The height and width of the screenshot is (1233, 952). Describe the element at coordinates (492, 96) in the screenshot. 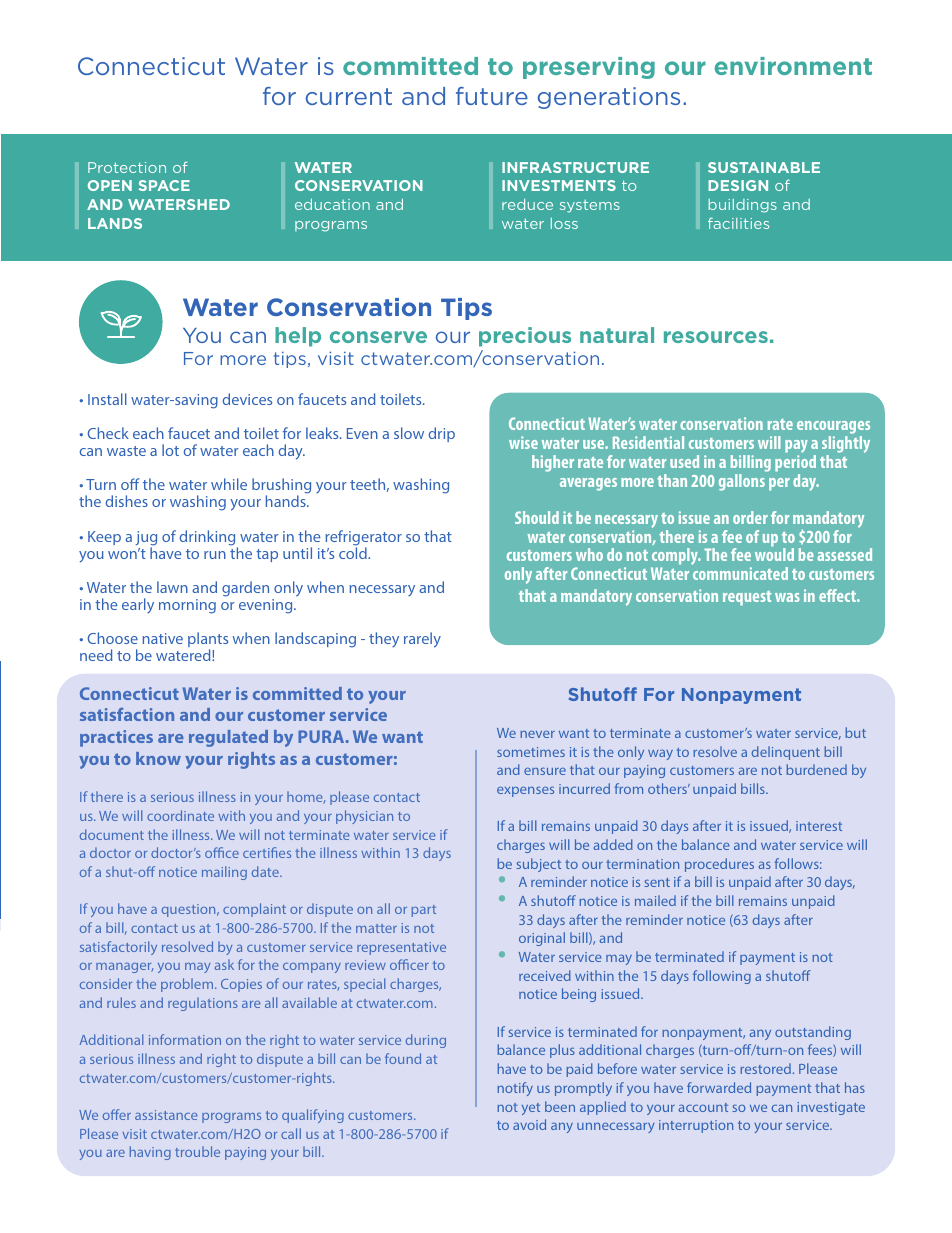

I see `future` at that location.
